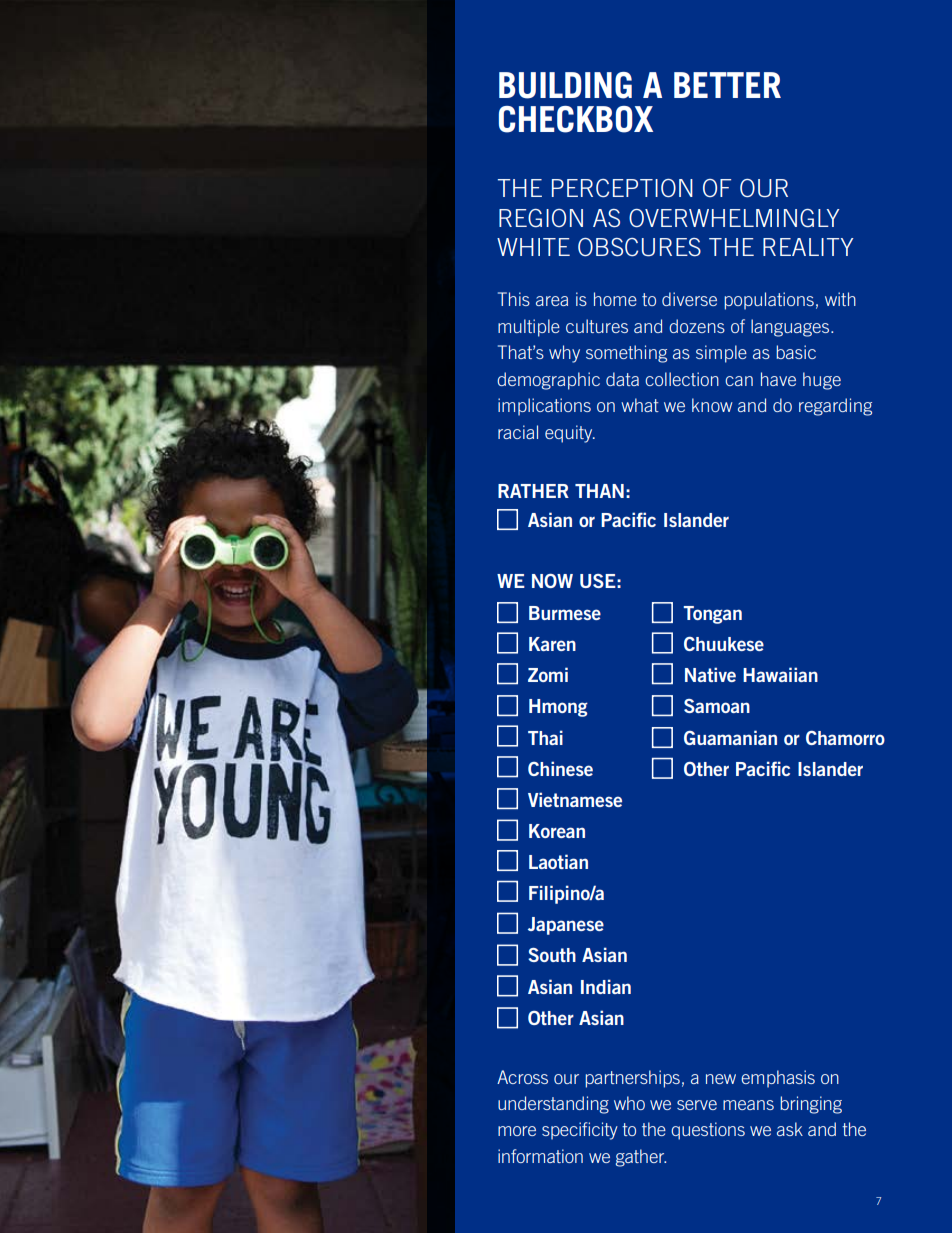 The image size is (952, 1233). Describe the element at coordinates (570, 434) in the screenshot. I see `equity` at that location.
